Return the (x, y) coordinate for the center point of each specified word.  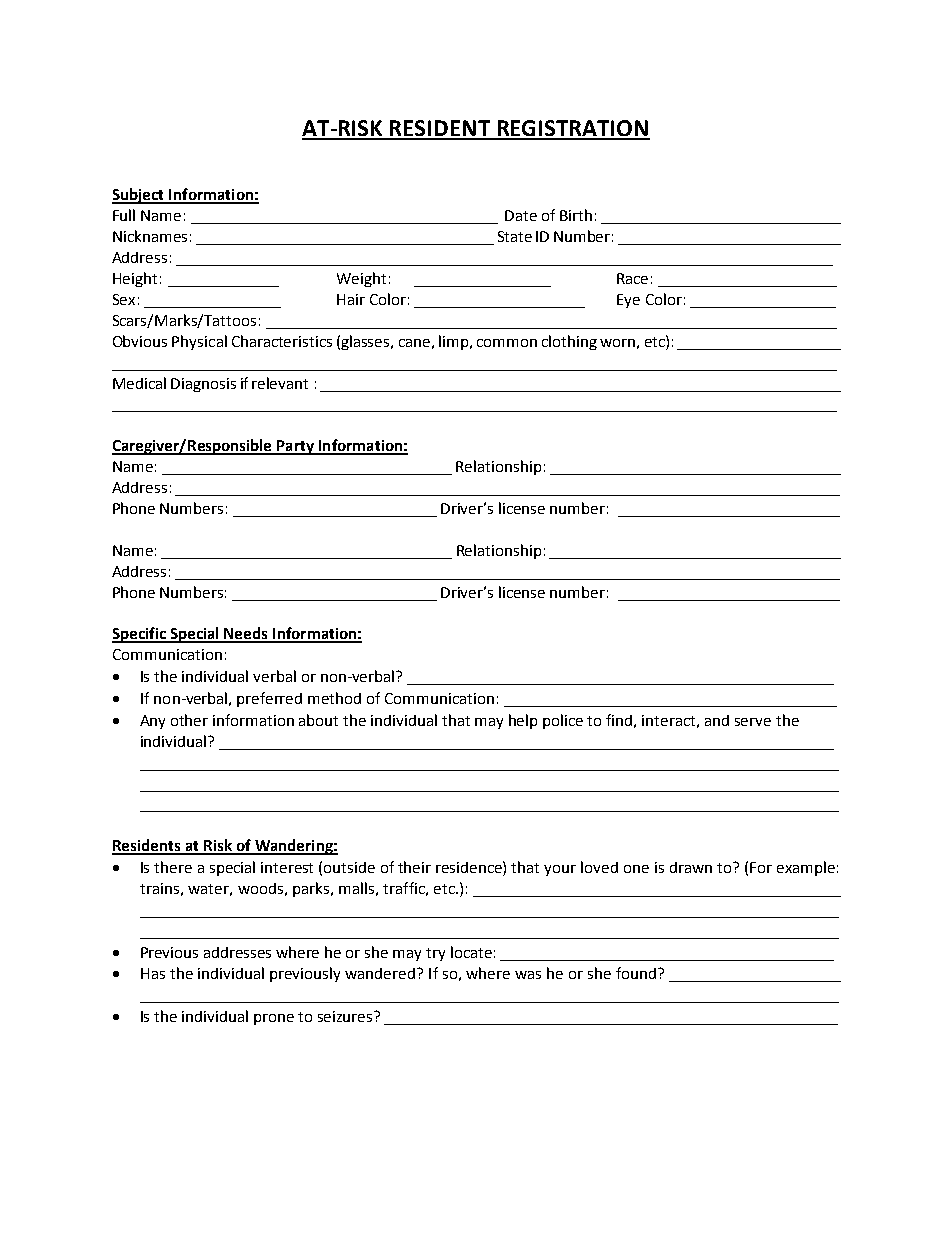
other (189, 720)
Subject (139, 196)
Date (521, 215)
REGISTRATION (572, 129)
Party (295, 447)
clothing (569, 342)
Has (153, 973)
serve (753, 722)
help (523, 721)
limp (453, 342)
